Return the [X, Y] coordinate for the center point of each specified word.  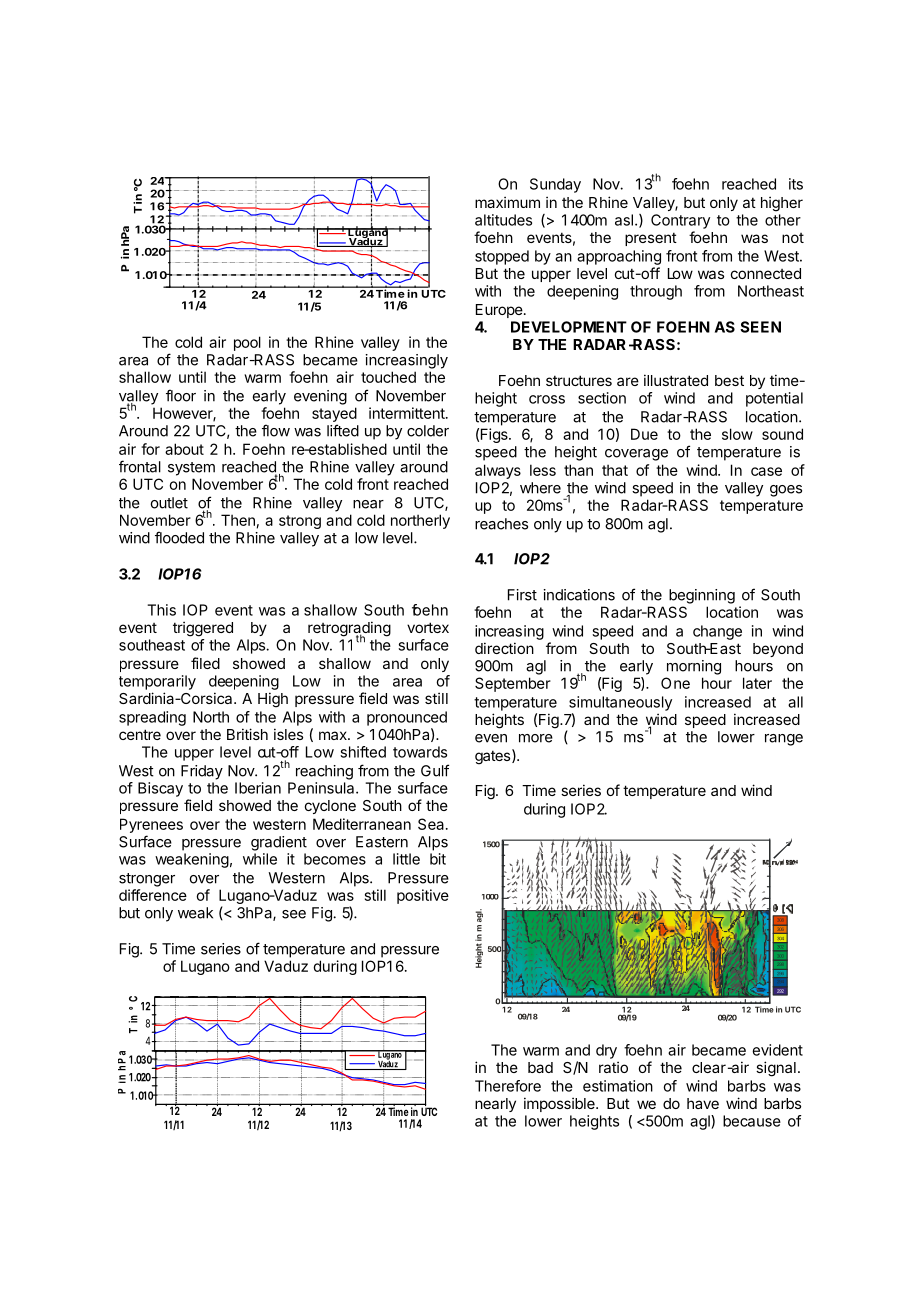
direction [504, 648]
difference [153, 895]
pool [247, 343]
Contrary [680, 221]
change [717, 632]
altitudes [503, 220]
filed [205, 663]
